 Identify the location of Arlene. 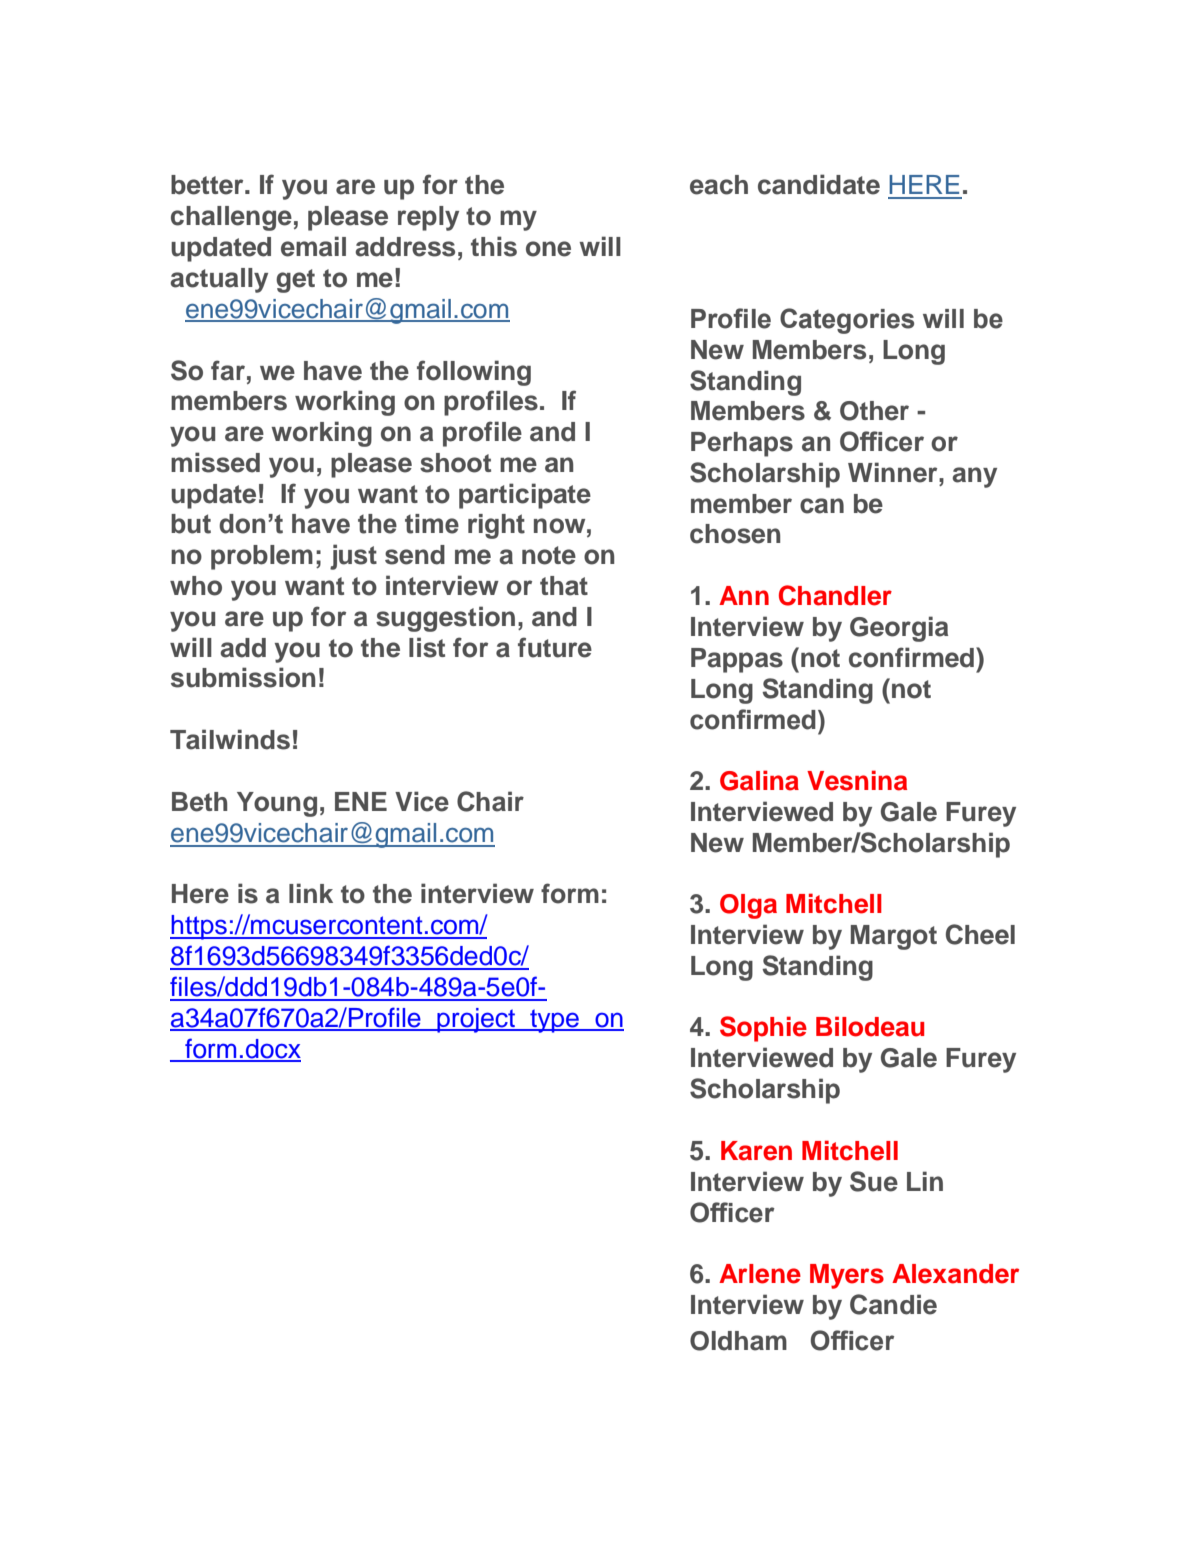
(760, 1274).
